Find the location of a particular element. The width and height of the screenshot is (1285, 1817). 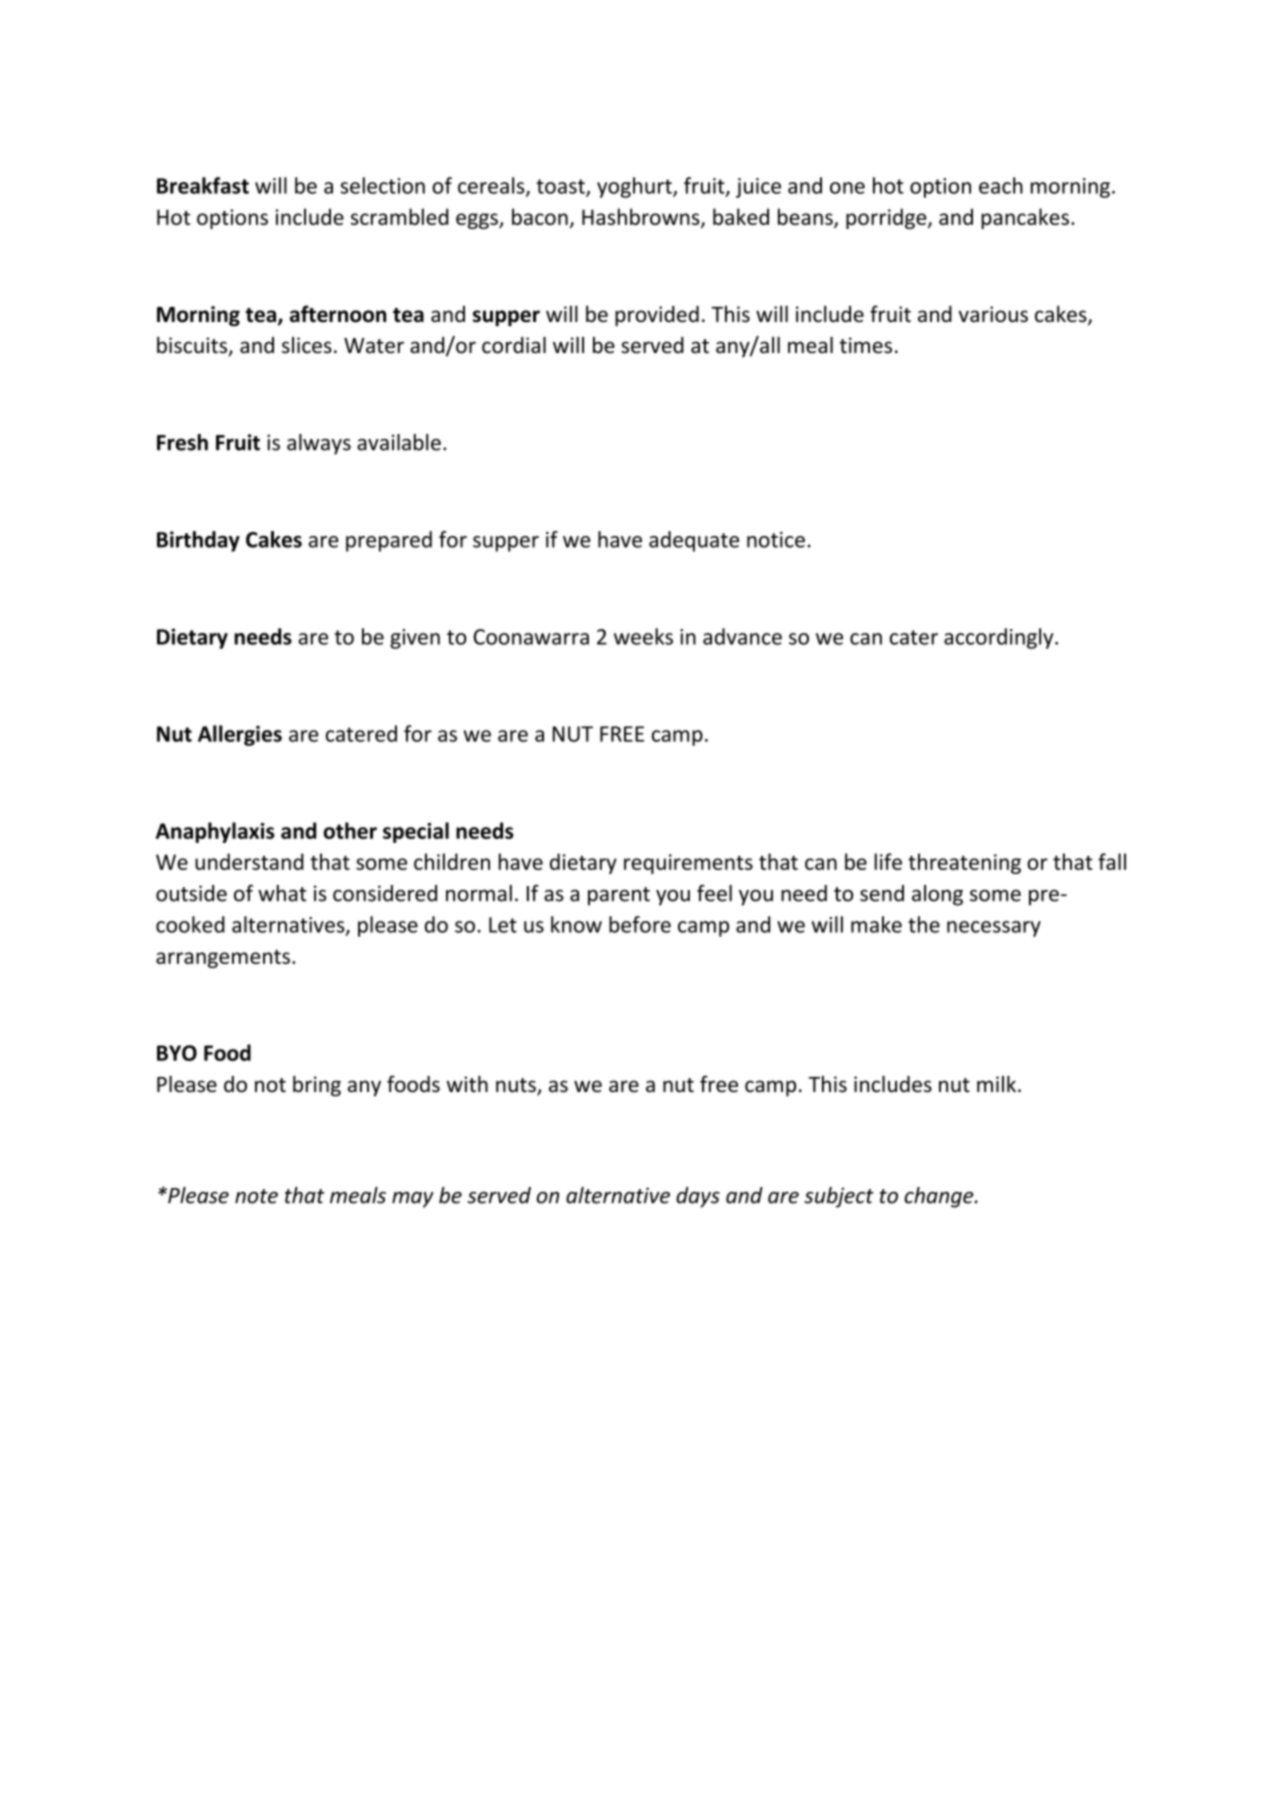

weeks is located at coordinates (643, 636).
